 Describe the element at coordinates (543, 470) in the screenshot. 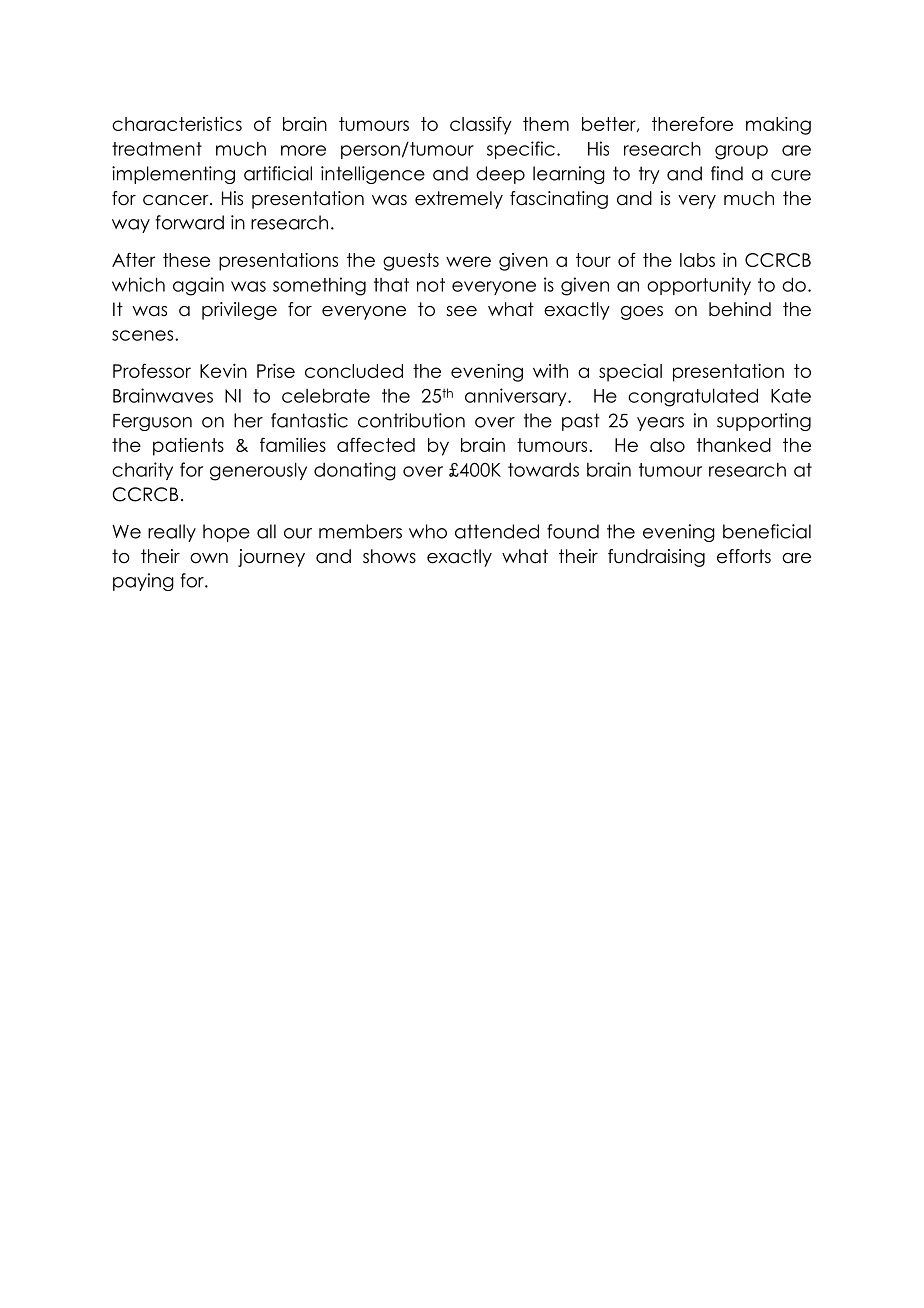

I see `towards` at that location.
